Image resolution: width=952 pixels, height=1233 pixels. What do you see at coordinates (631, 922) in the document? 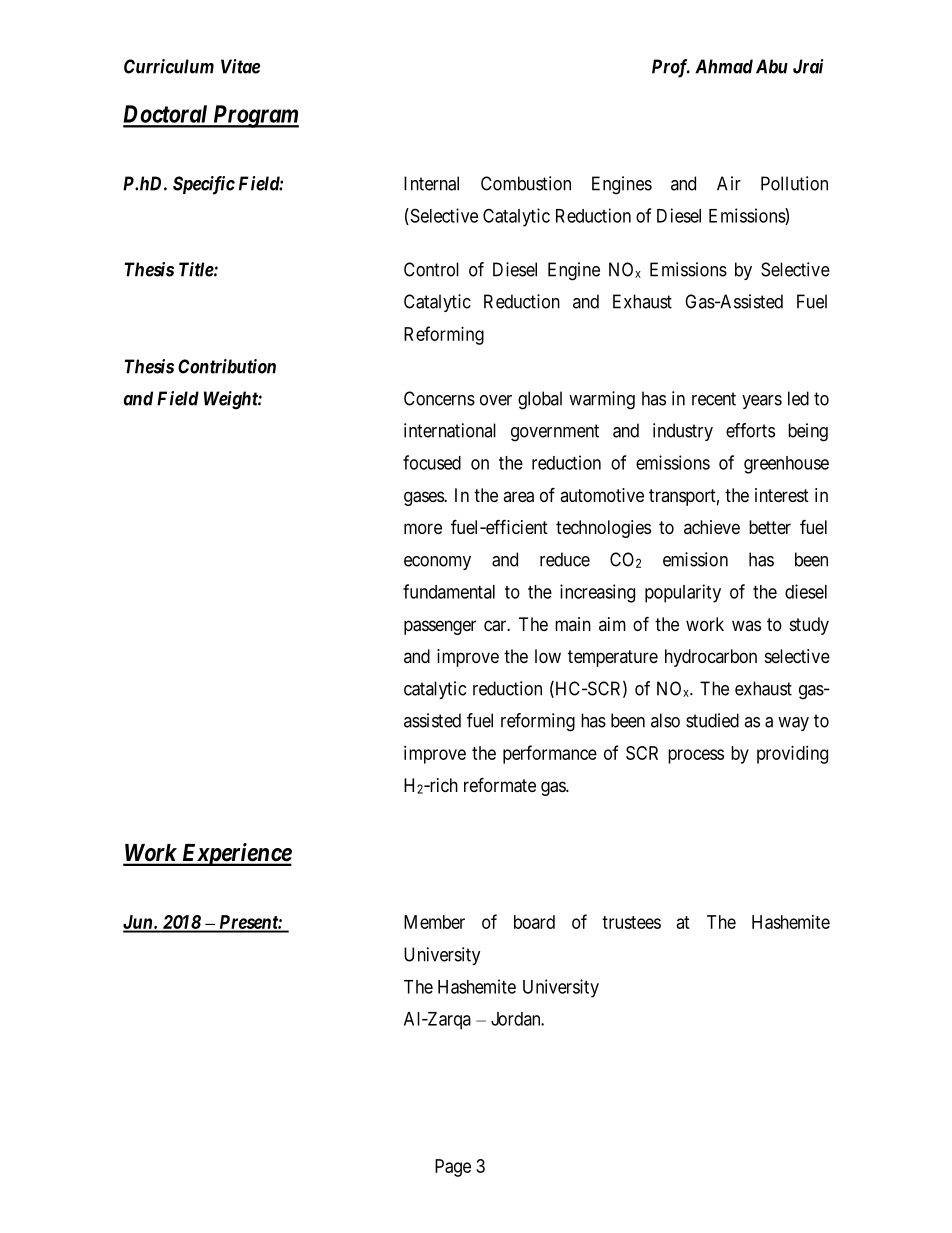
I see `trustees` at bounding box center [631, 922].
